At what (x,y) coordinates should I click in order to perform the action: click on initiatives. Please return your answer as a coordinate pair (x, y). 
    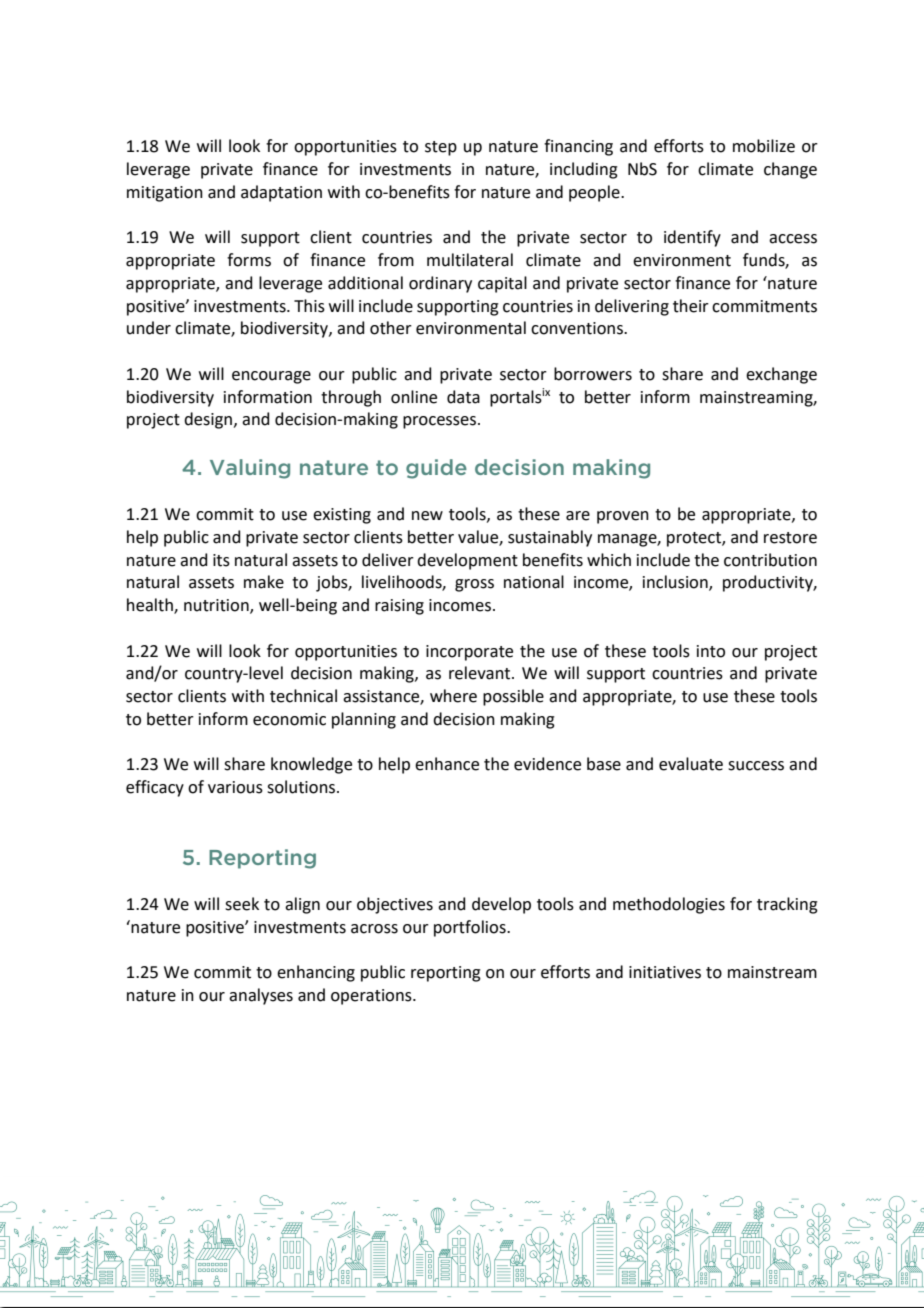
    Looking at the image, I should click on (665, 972).
